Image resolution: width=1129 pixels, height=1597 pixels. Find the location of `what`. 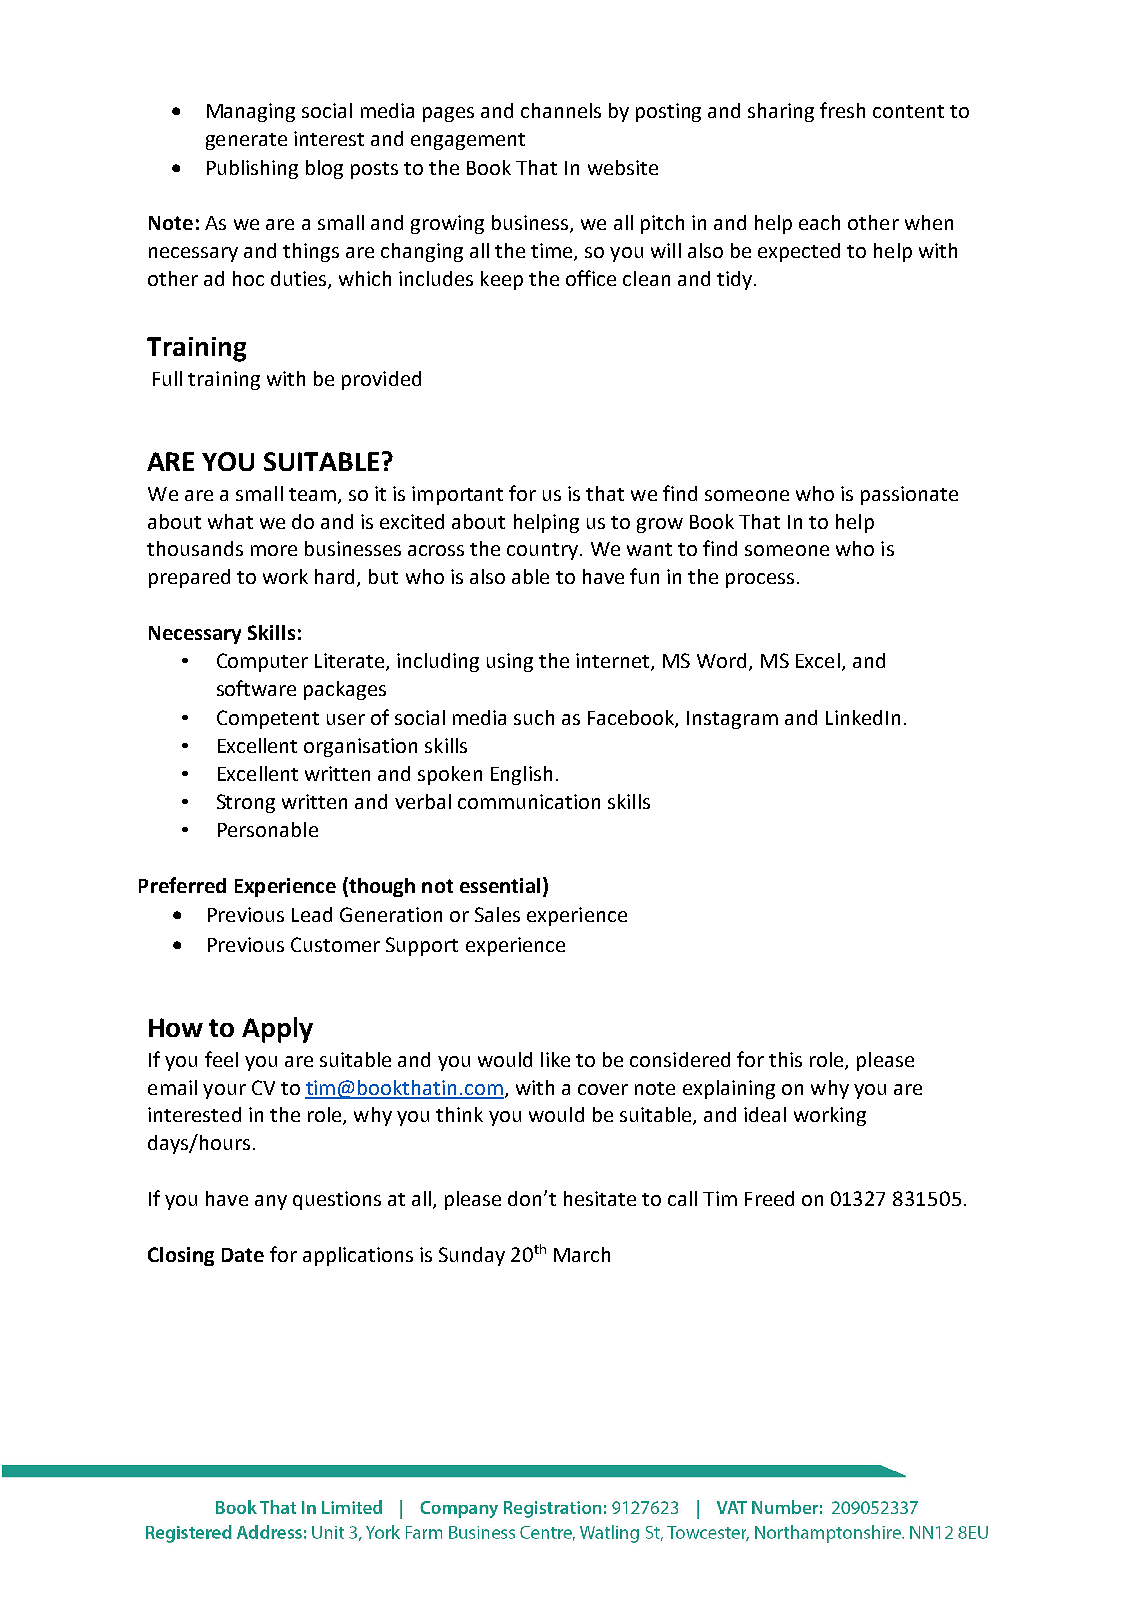

what is located at coordinates (230, 521).
